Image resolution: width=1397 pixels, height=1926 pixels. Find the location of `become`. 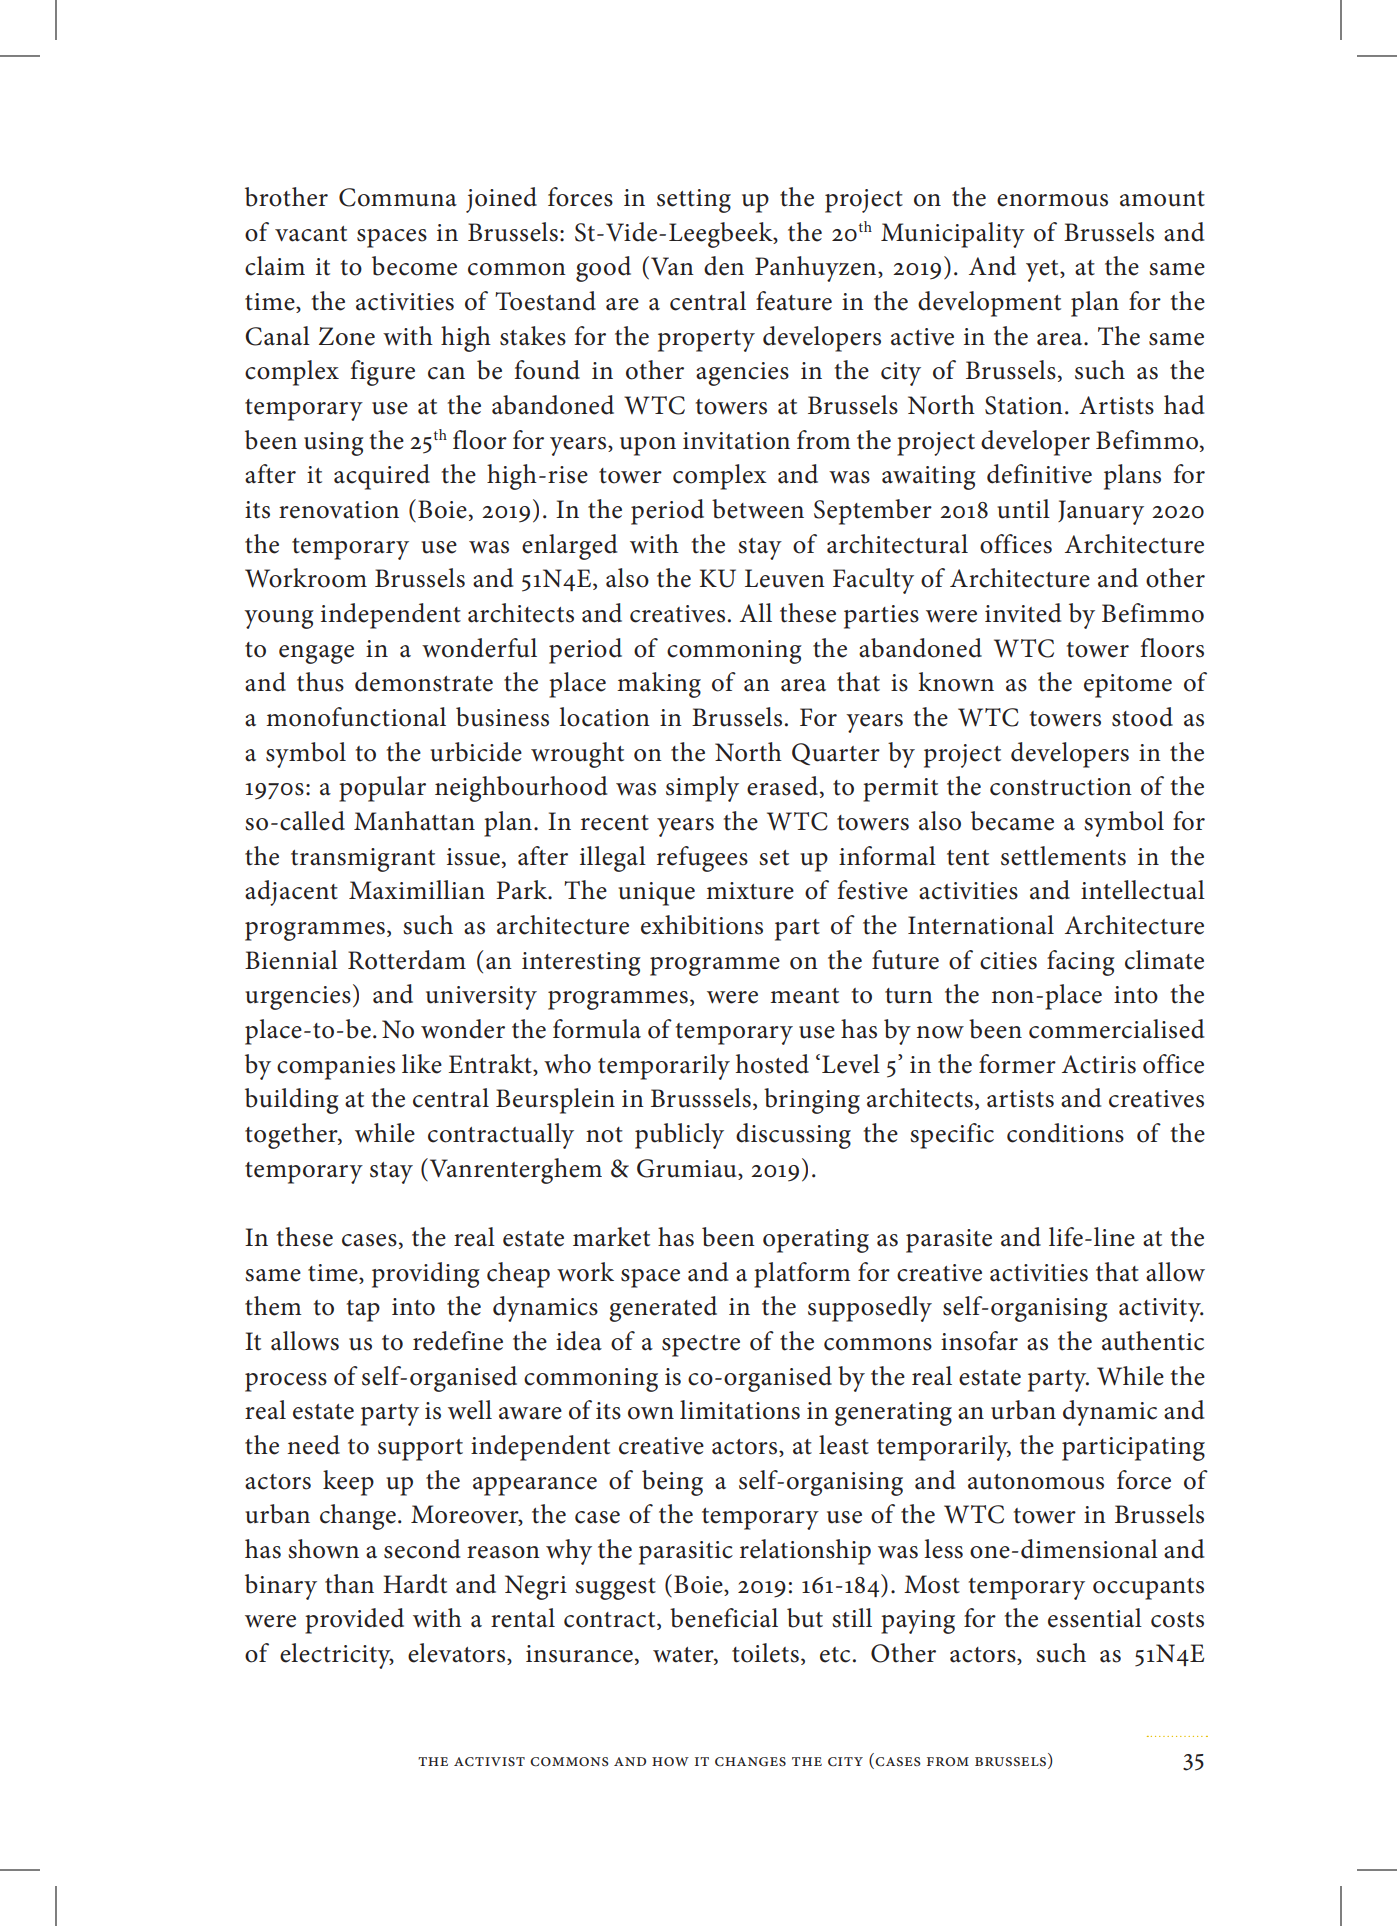

become is located at coordinates (414, 266).
